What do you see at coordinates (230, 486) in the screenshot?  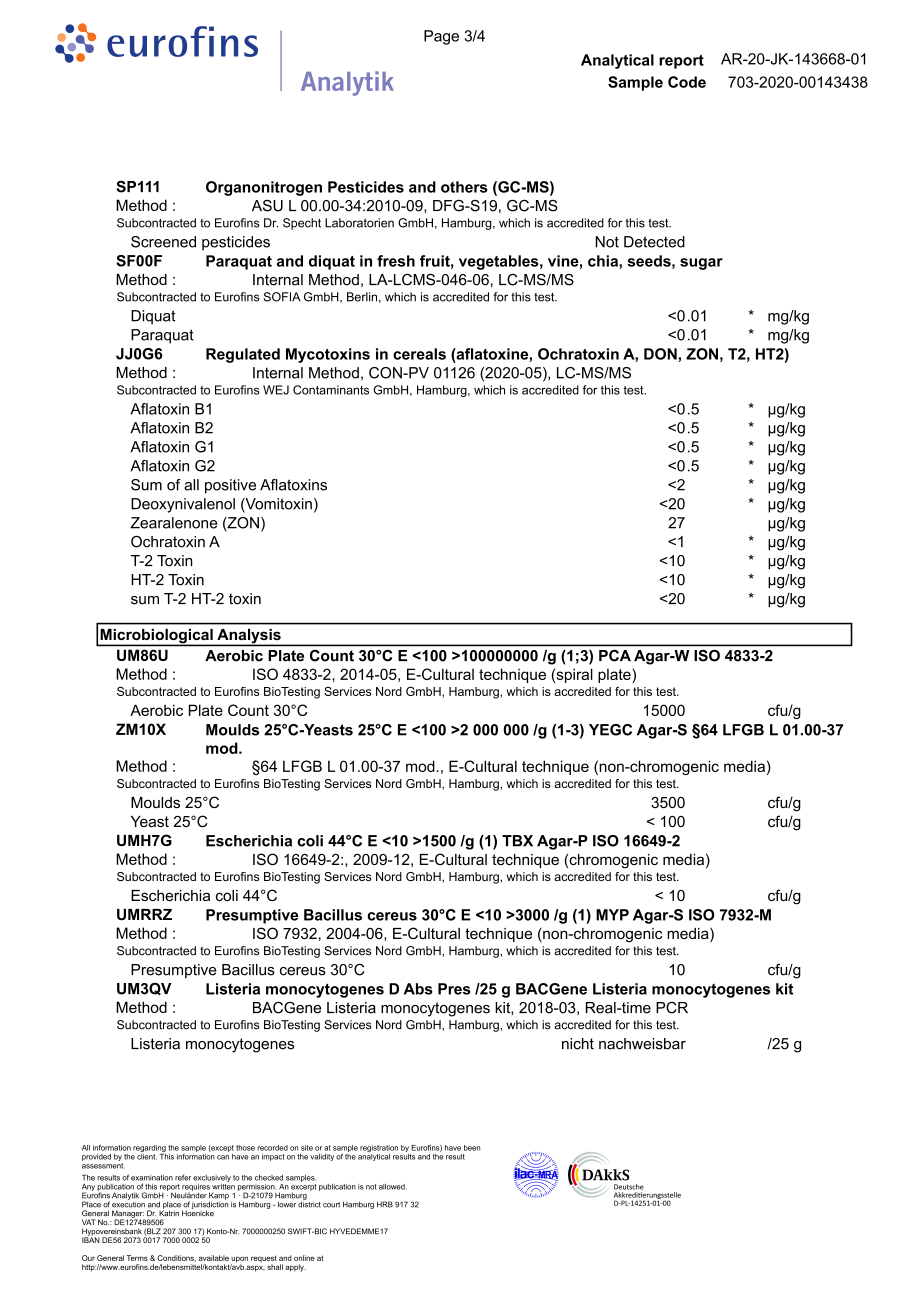 I see `positive` at bounding box center [230, 486].
